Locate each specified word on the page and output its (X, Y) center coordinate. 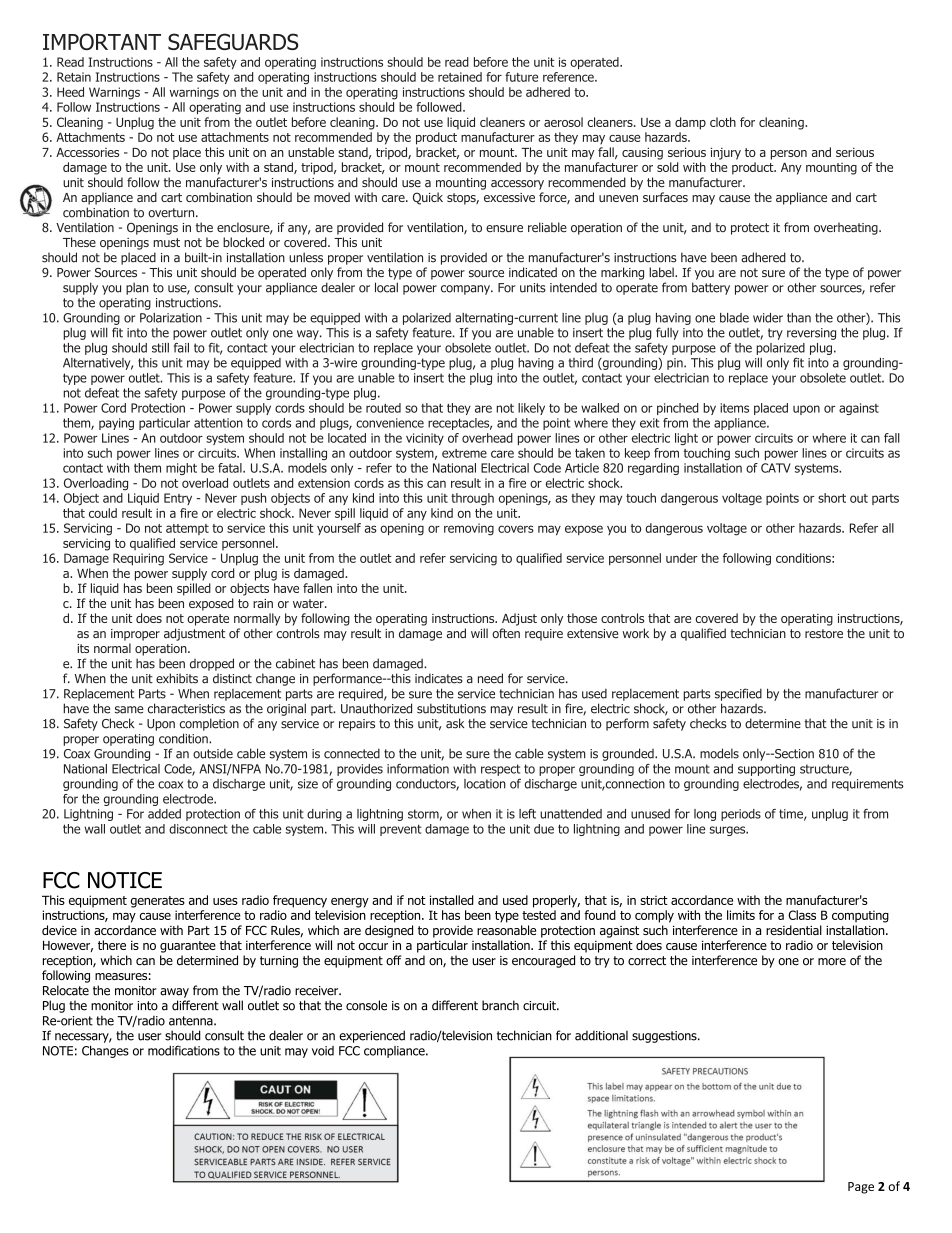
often (506, 633)
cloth (723, 122)
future (521, 77)
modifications (184, 1050)
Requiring (138, 559)
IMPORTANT (102, 41)
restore (824, 633)
